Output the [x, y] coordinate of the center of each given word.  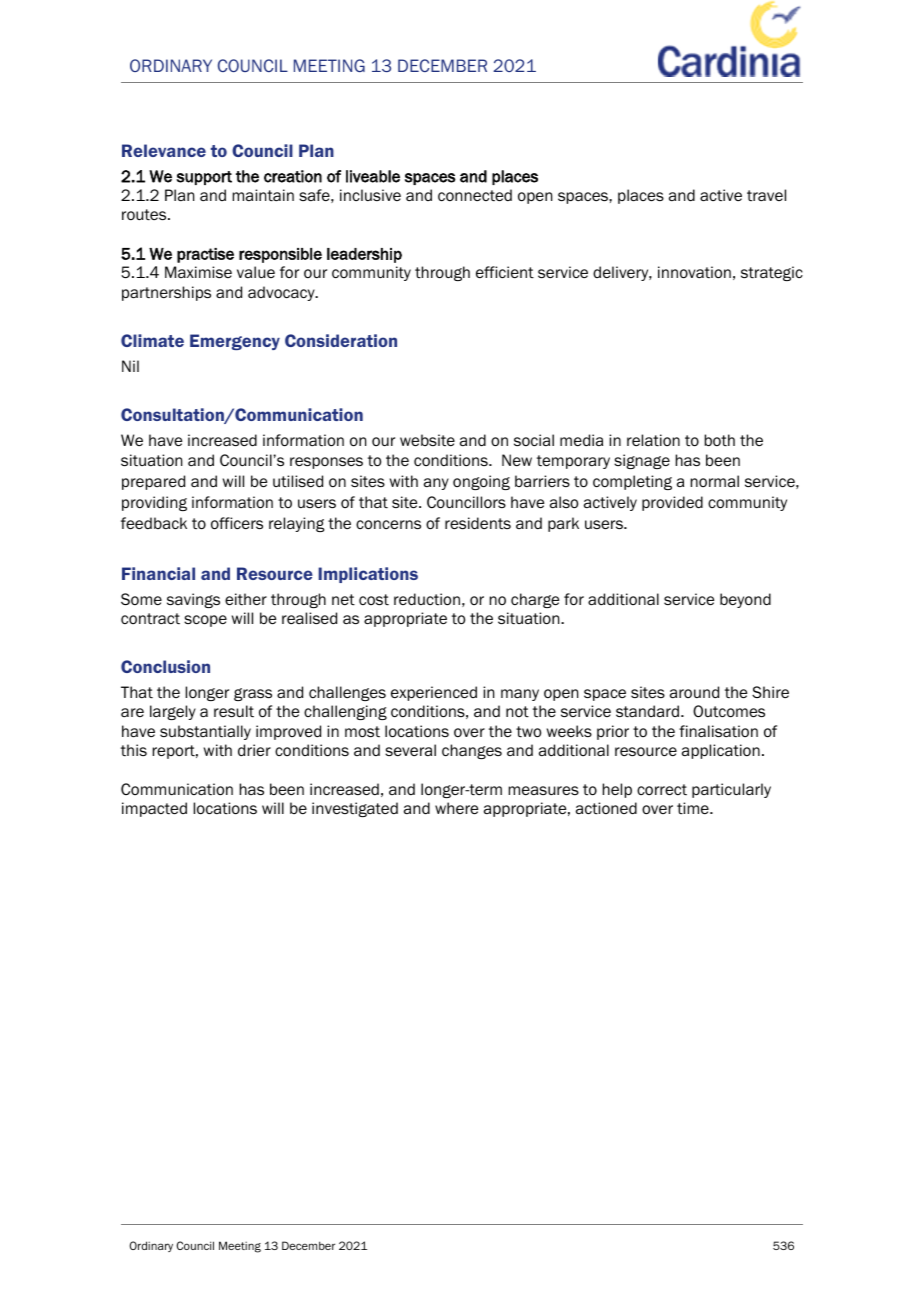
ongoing [481, 482]
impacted [154, 809]
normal [714, 481]
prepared [153, 482]
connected [475, 195]
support [204, 178]
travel [766, 195]
